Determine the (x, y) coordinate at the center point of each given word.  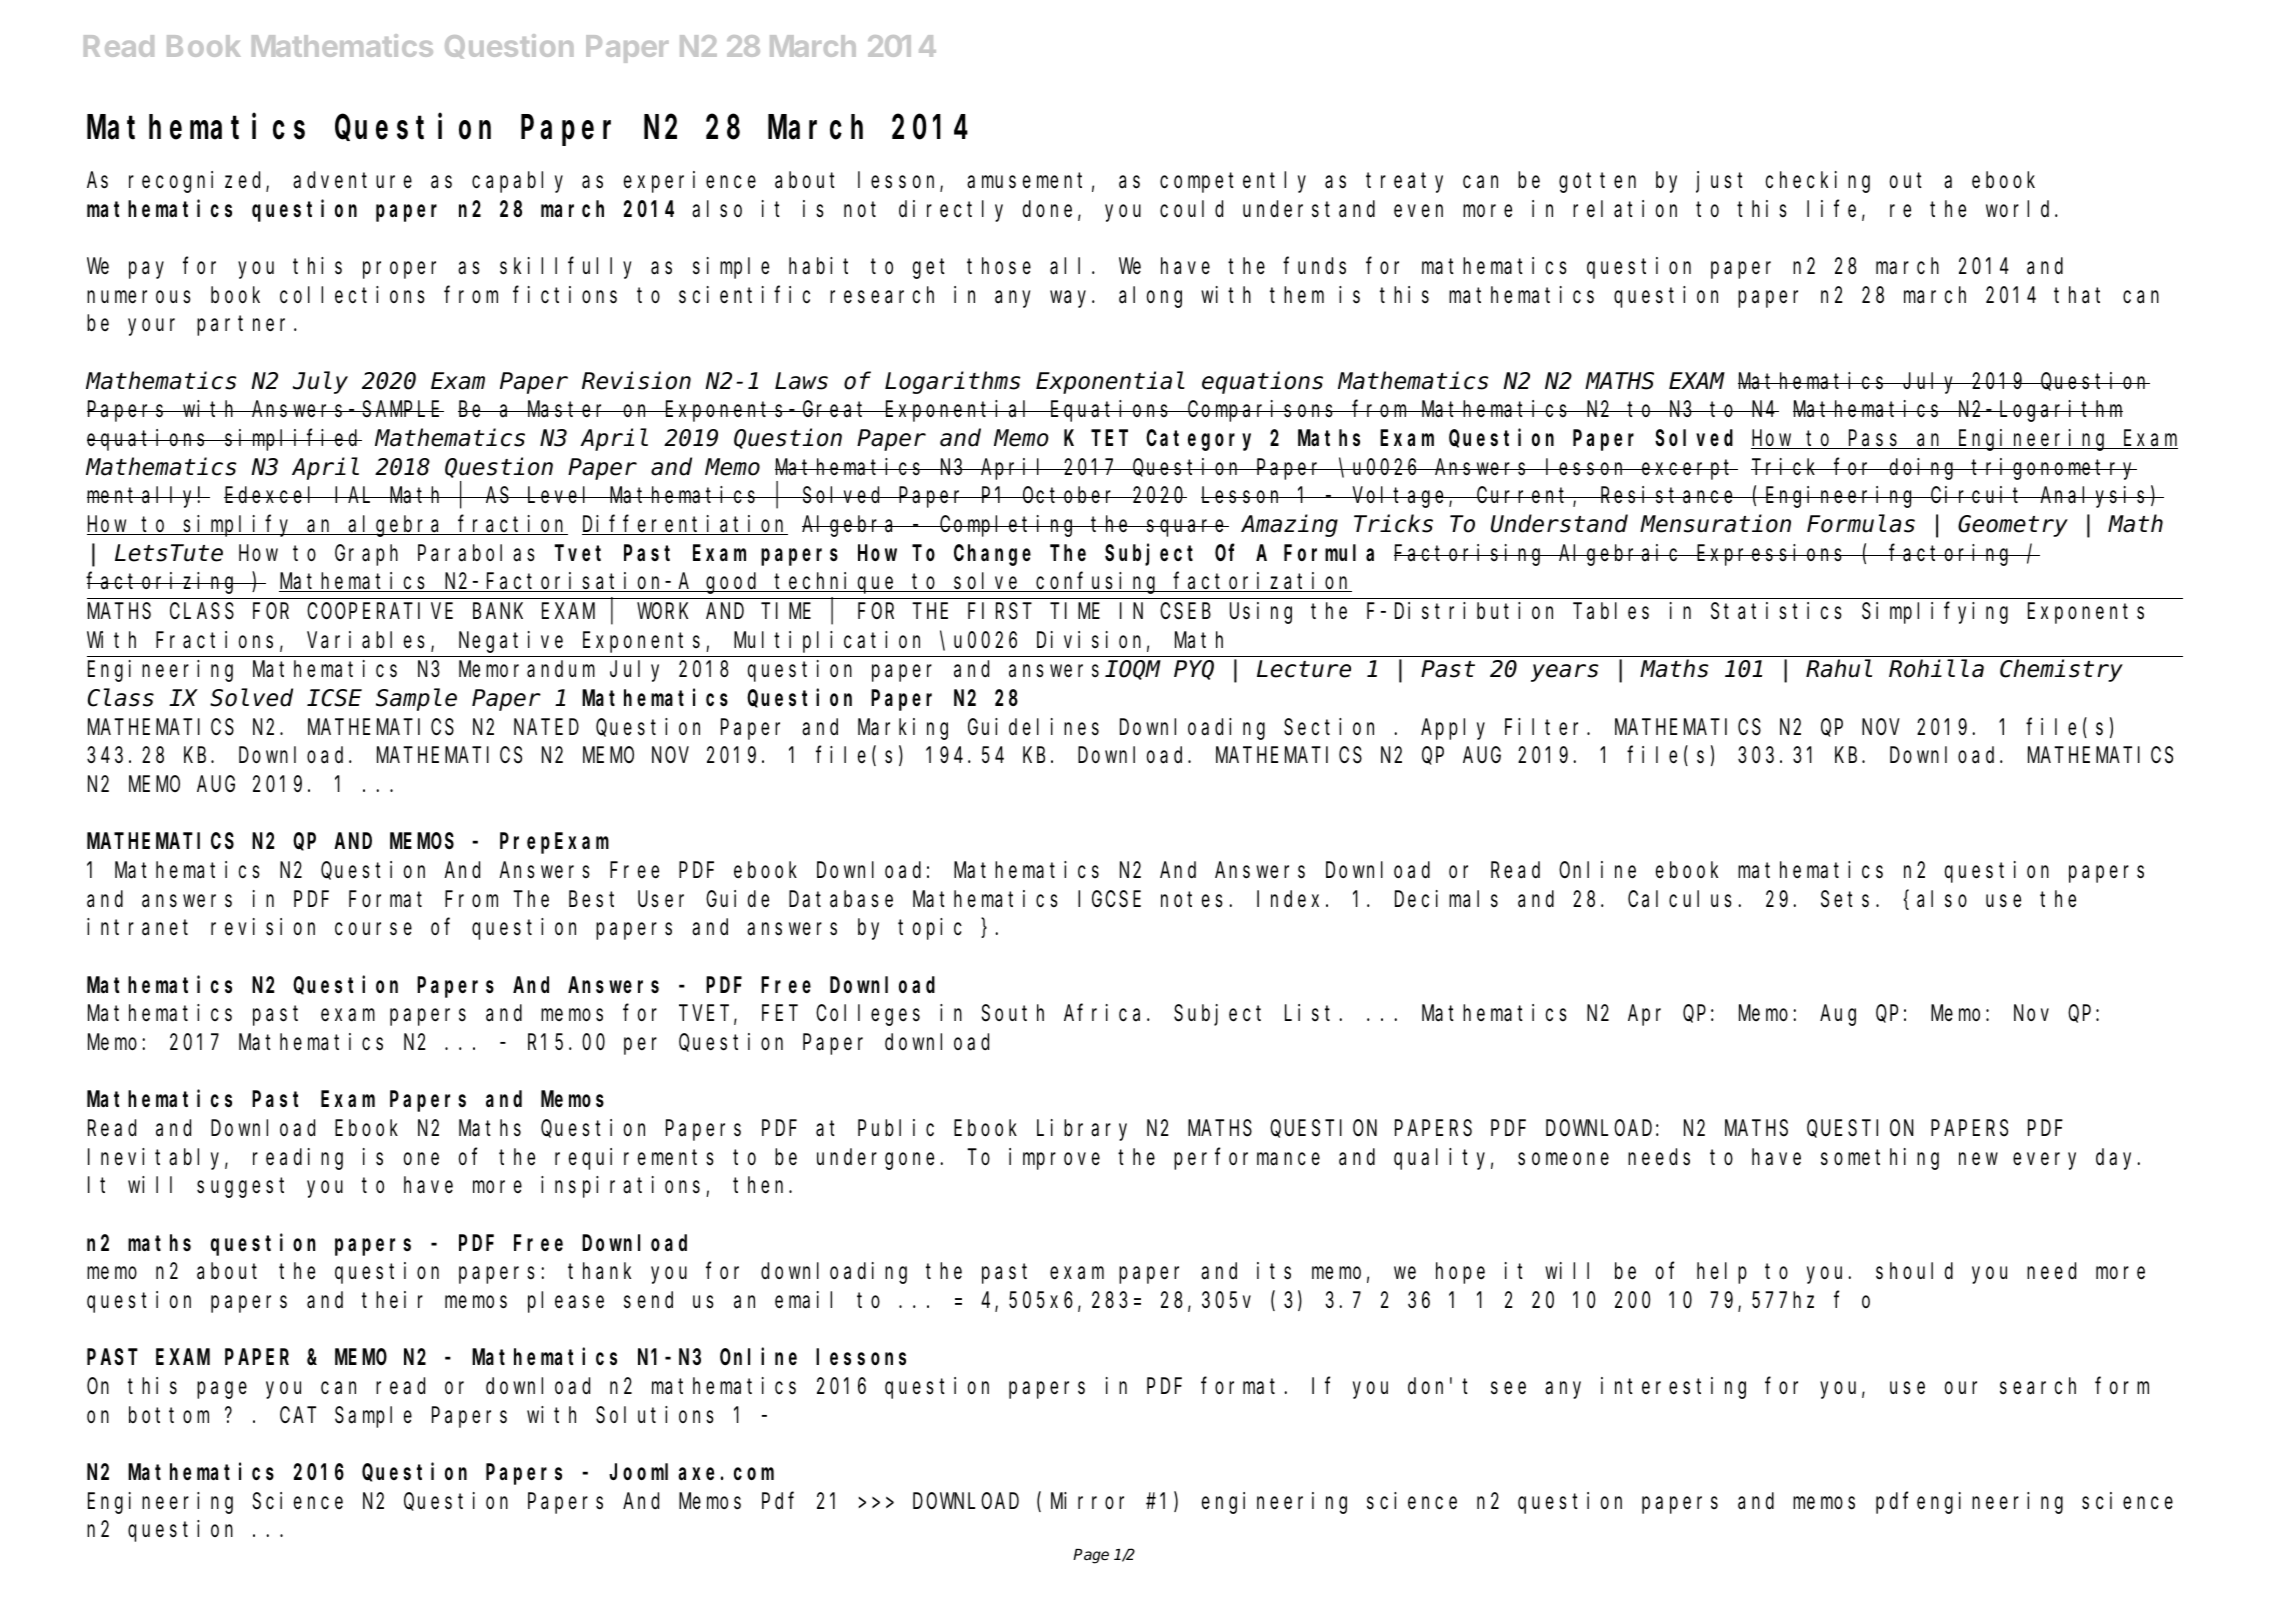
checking (1818, 182)
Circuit (1978, 495)
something (1880, 1159)
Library (1082, 1130)
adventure (352, 180)
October (1070, 495)
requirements (634, 1159)
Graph (366, 555)
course (373, 929)
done (1047, 209)
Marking (903, 729)
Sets (1845, 899)
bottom (169, 1415)
